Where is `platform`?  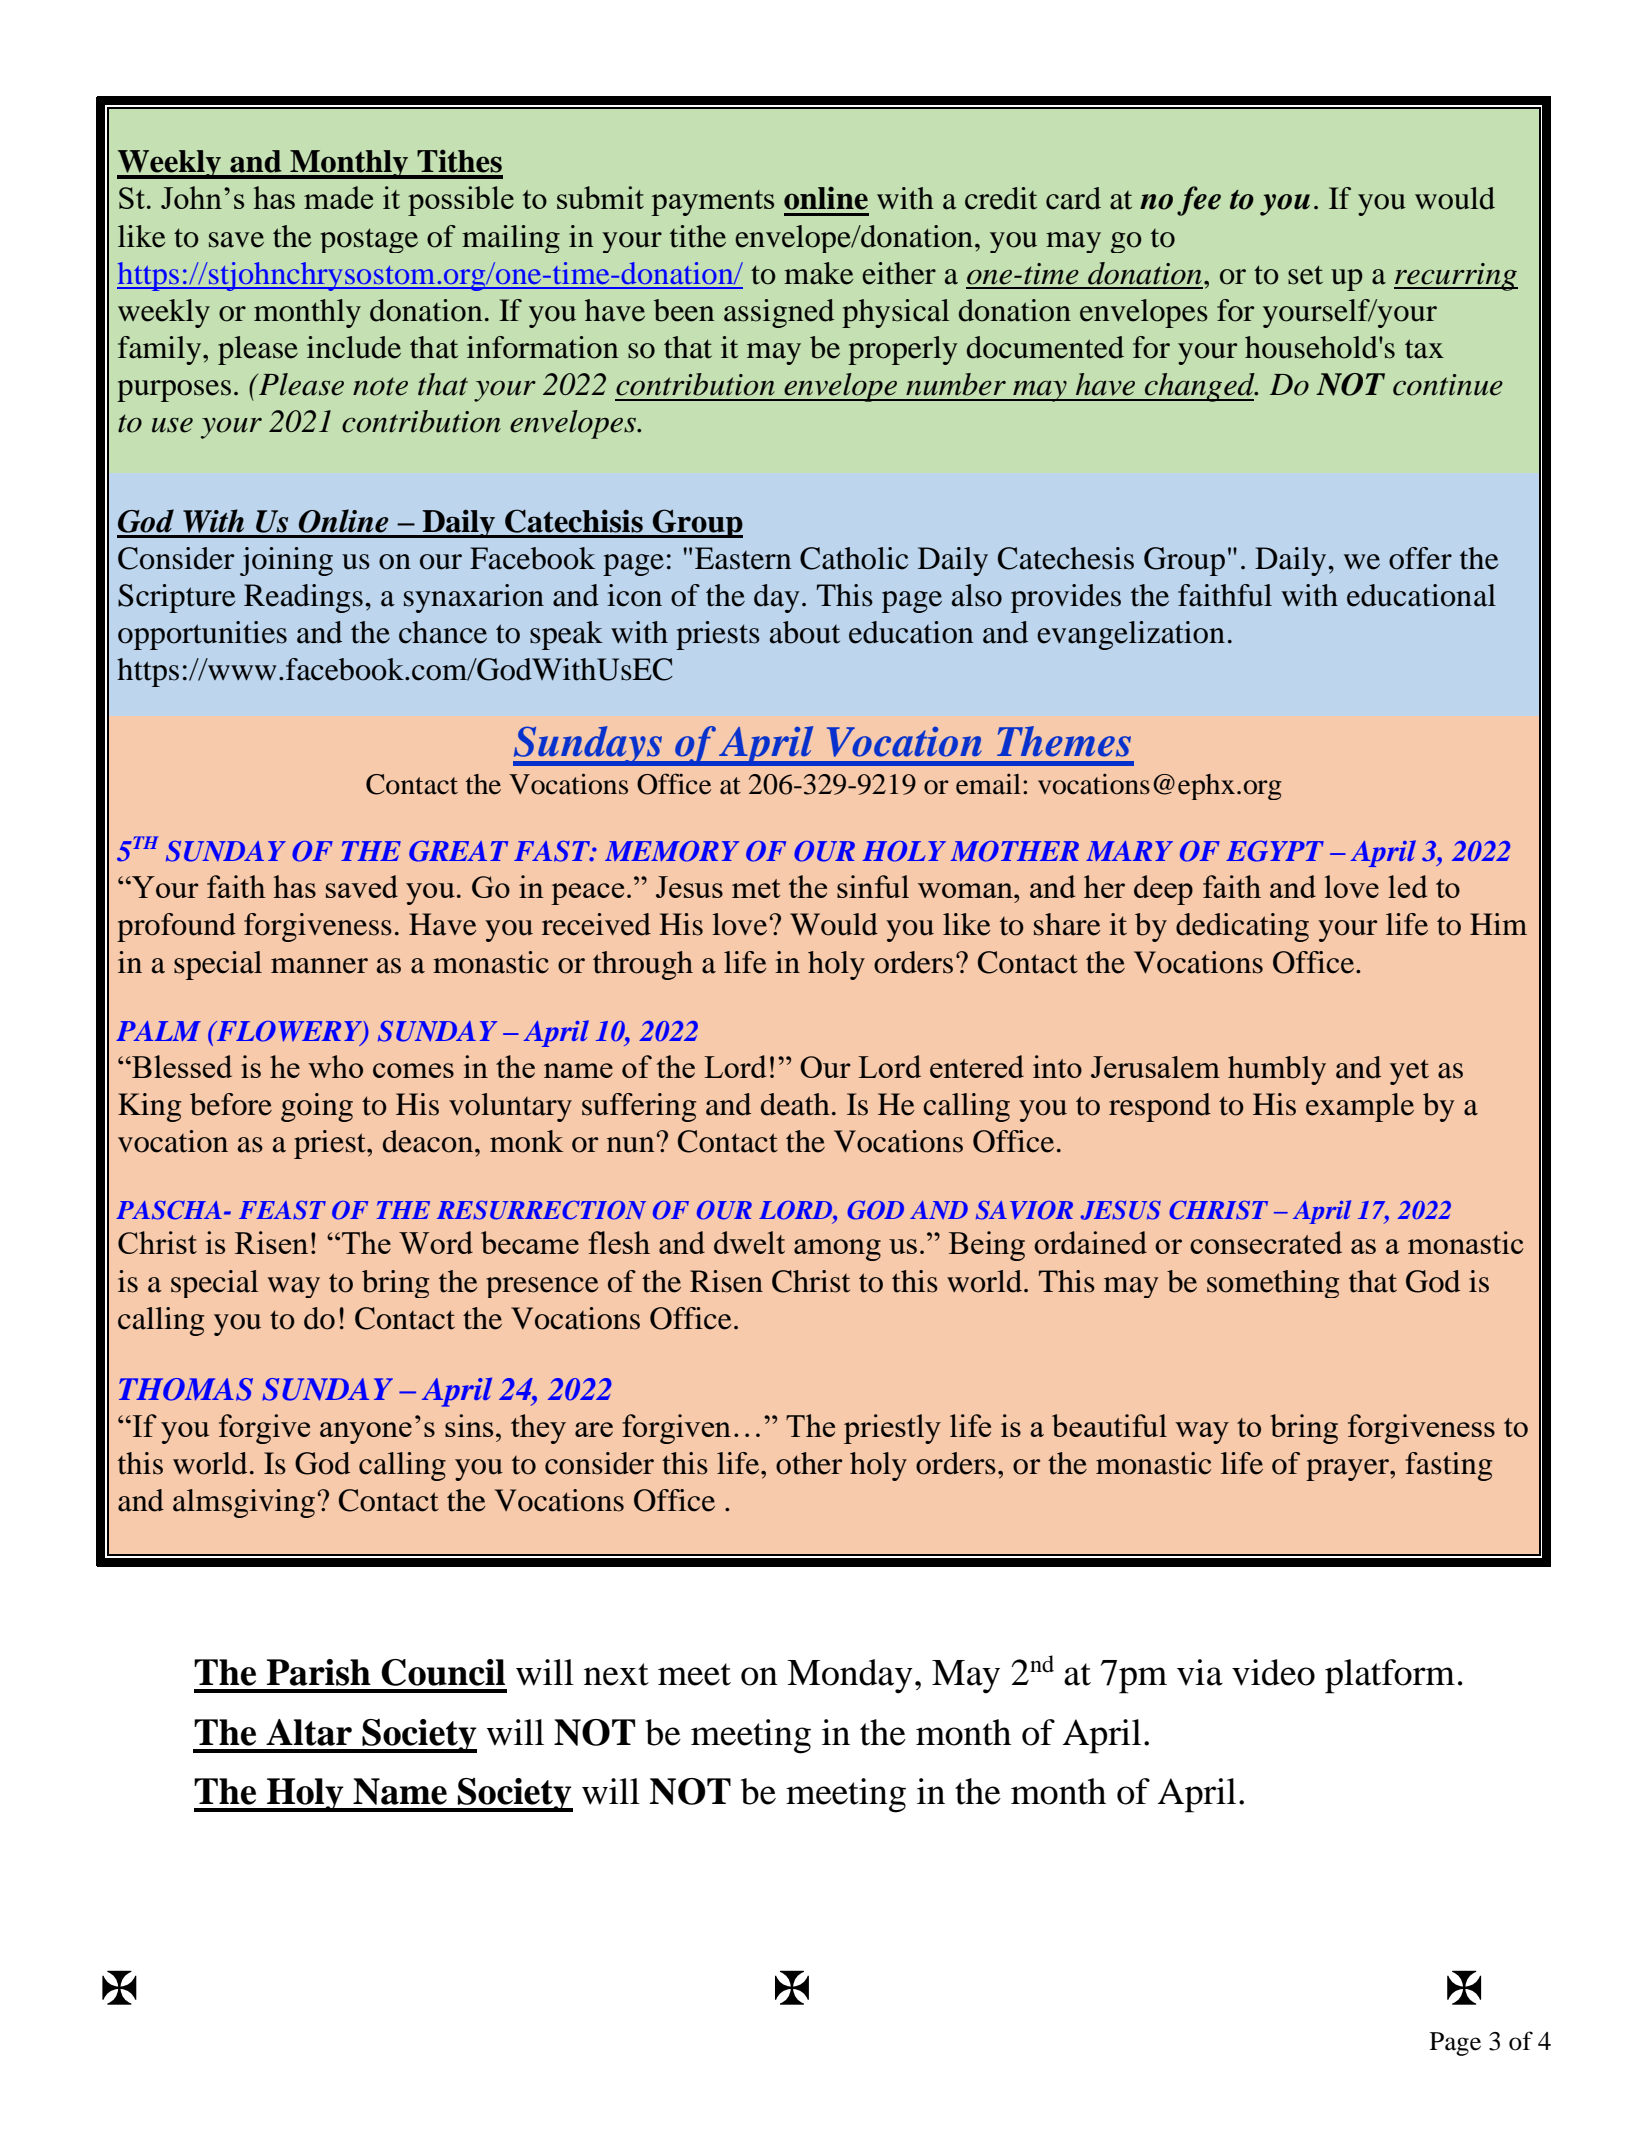
platform is located at coordinates (1390, 1676).
